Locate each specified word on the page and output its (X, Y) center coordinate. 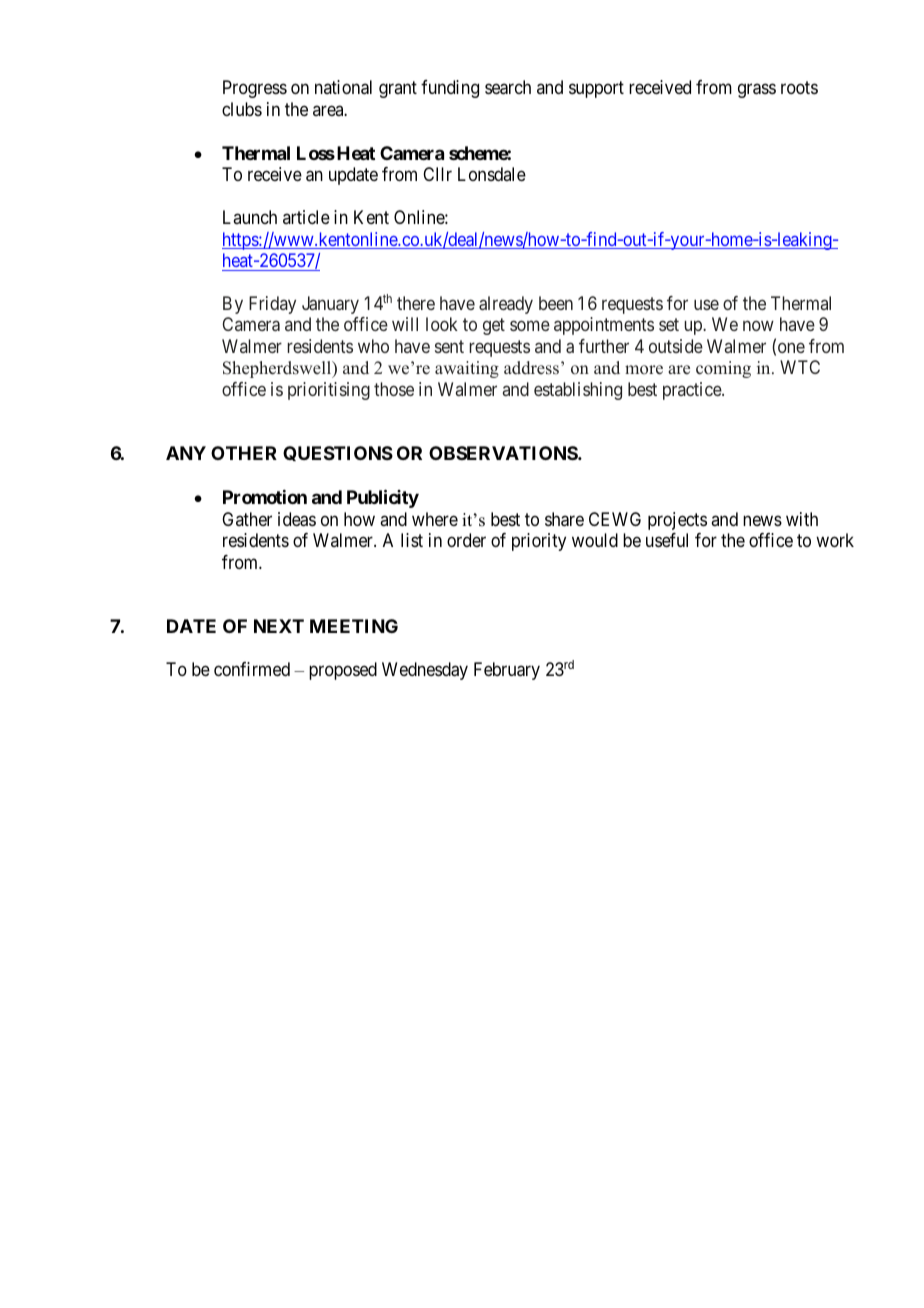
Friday (272, 305)
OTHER (244, 453)
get (494, 327)
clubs (242, 109)
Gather (247, 519)
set (669, 325)
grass (757, 91)
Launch (250, 217)
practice (693, 391)
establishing (578, 391)
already (506, 305)
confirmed (252, 669)
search (508, 87)
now (758, 326)
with (802, 519)
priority (539, 542)
